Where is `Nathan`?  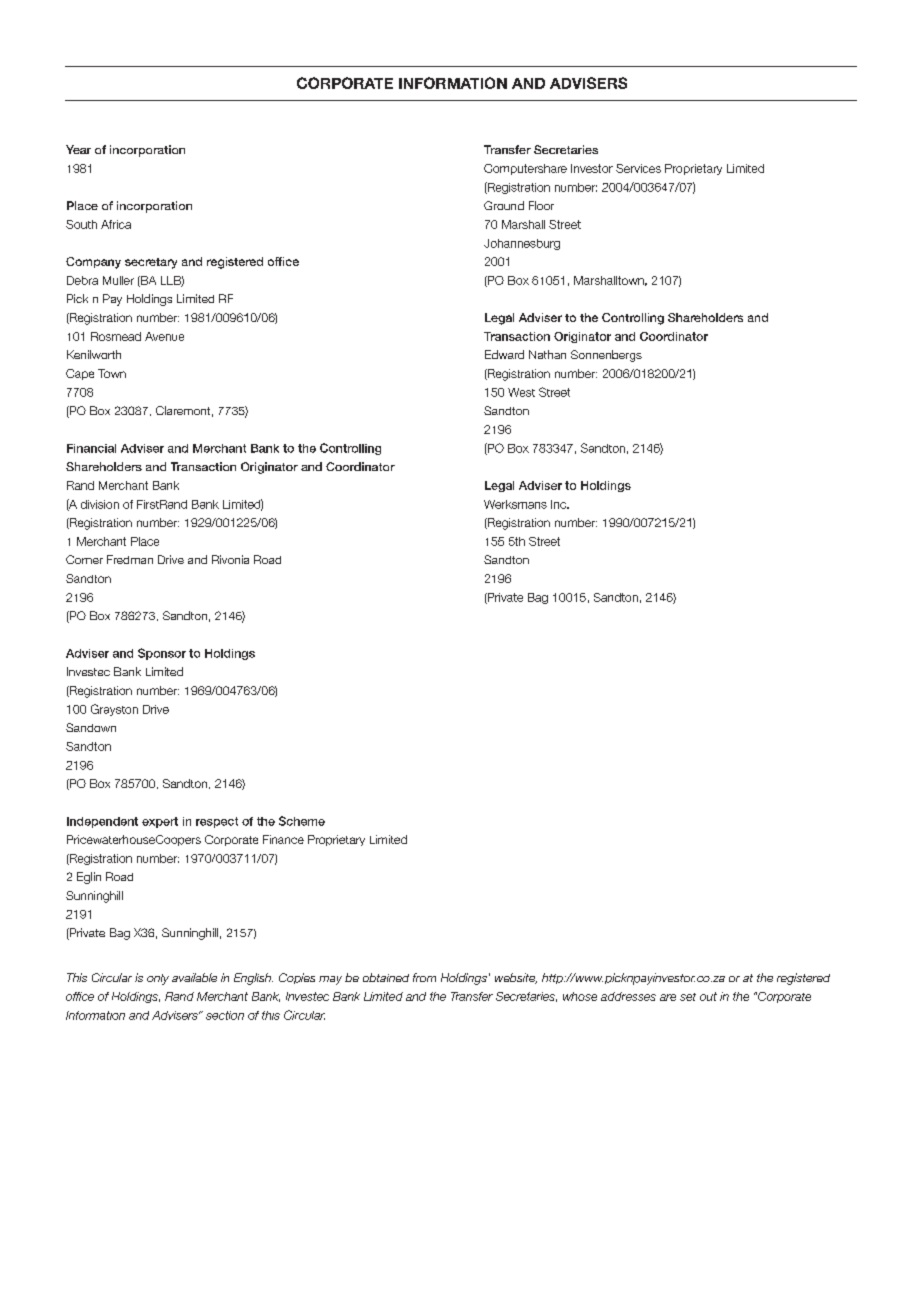 Nathan is located at coordinates (547, 354).
